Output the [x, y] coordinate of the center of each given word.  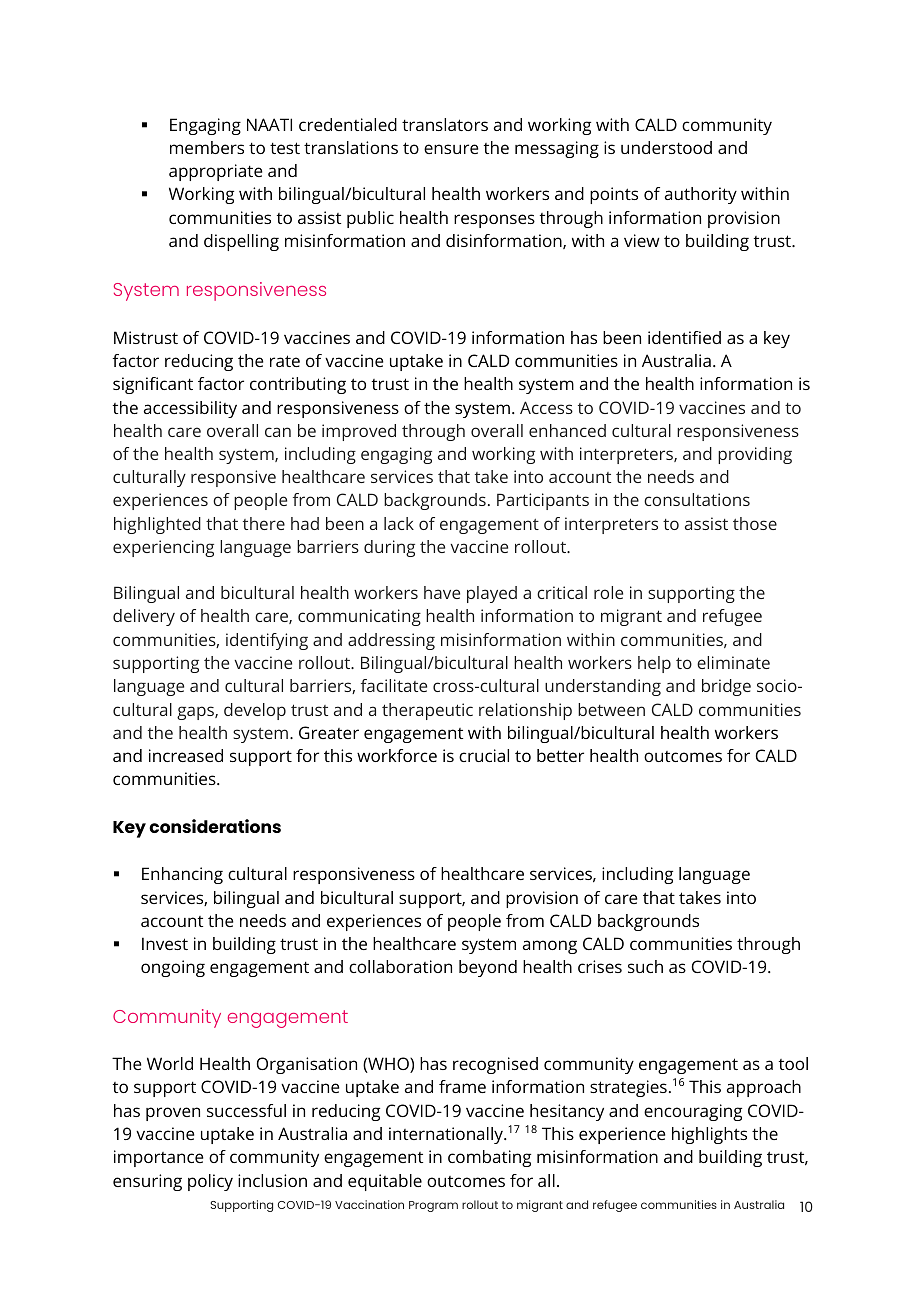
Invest [165, 943]
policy [210, 1182]
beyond [488, 968]
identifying [267, 641]
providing [755, 455]
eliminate [733, 662]
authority [701, 195]
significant [153, 385]
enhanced [567, 430]
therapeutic [427, 711]
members [207, 147]
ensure [451, 149]
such [645, 966]
